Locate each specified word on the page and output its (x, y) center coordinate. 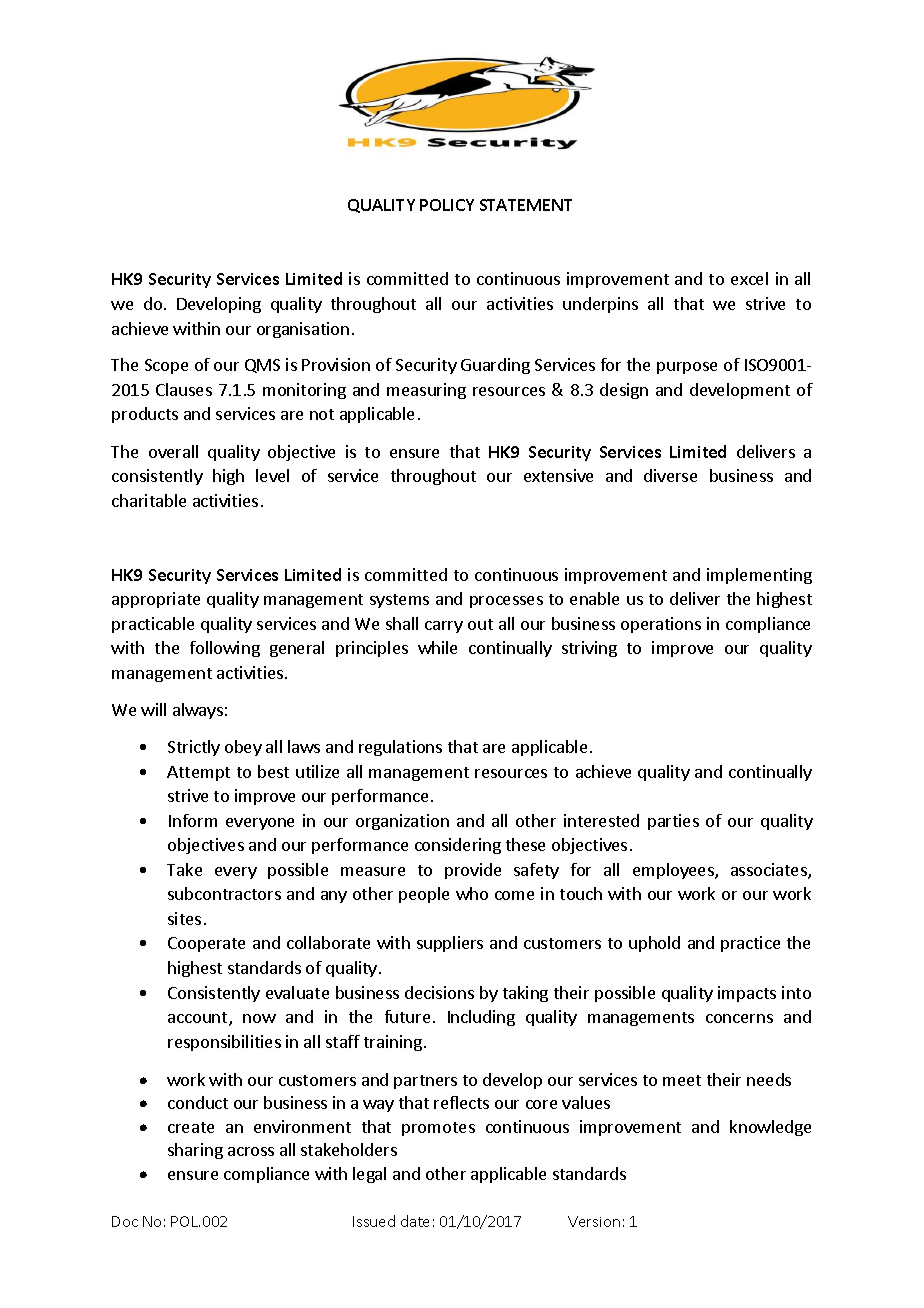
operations (661, 625)
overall (173, 451)
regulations (400, 748)
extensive (558, 475)
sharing (195, 1151)
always (198, 711)
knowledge (770, 1128)
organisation (303, 330)
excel (749, 278)
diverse (670, 475)
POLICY (447, 205)
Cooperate (206, 944)
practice (750, 944)
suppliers (450, 944)
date (415, 1221)
